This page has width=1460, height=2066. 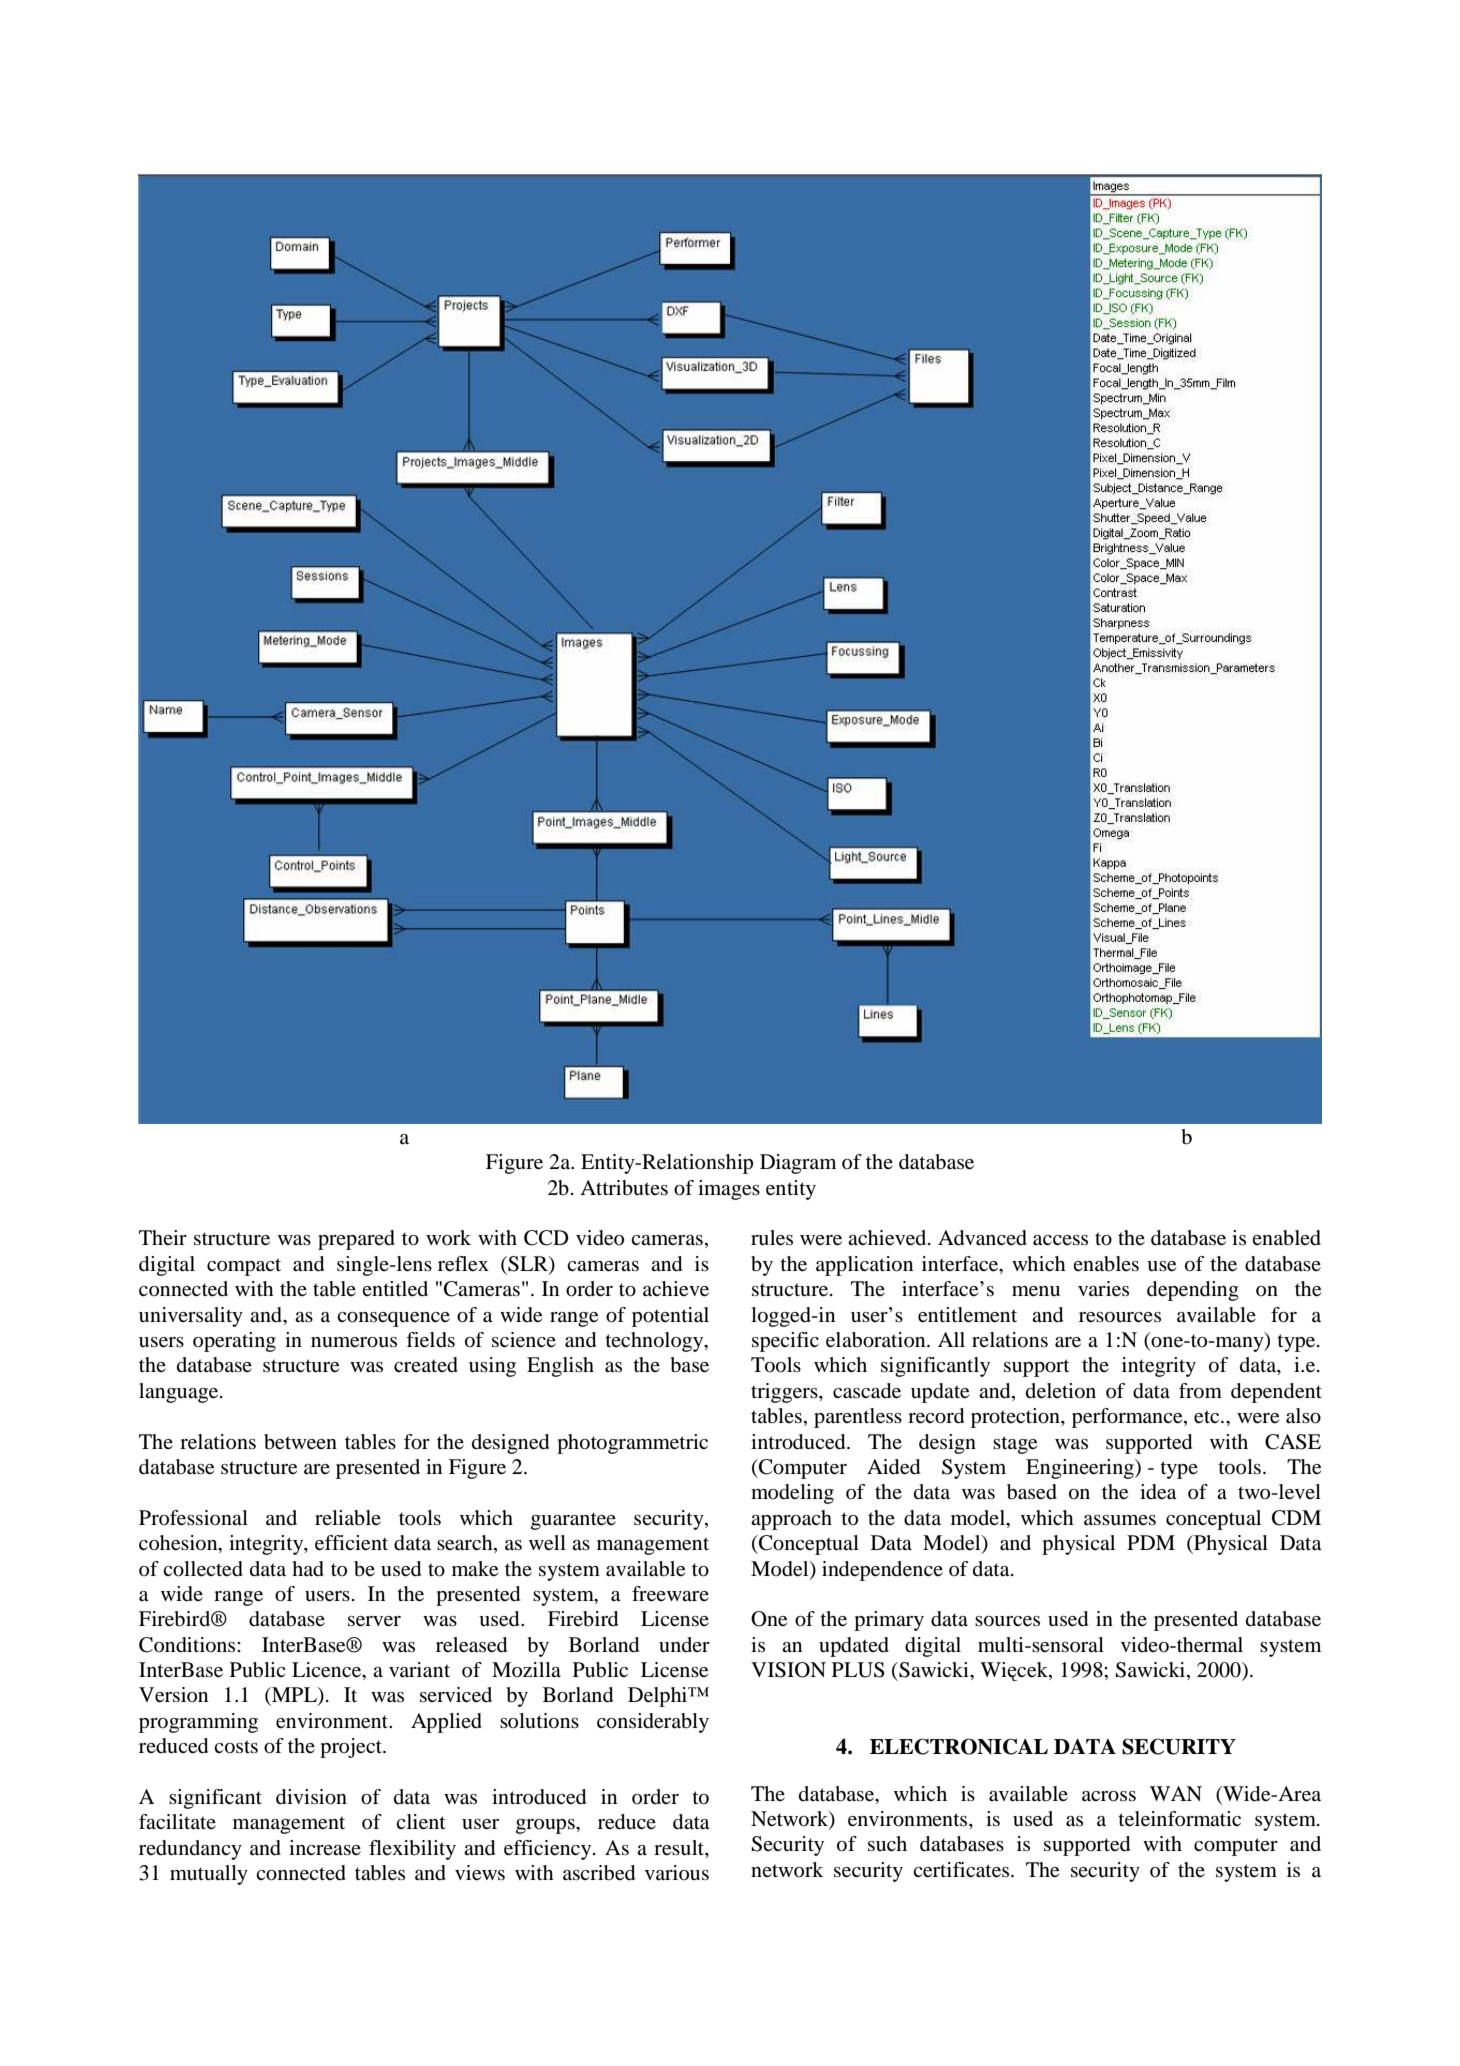 I want to click on increase, so click(x=325, y=1847).
